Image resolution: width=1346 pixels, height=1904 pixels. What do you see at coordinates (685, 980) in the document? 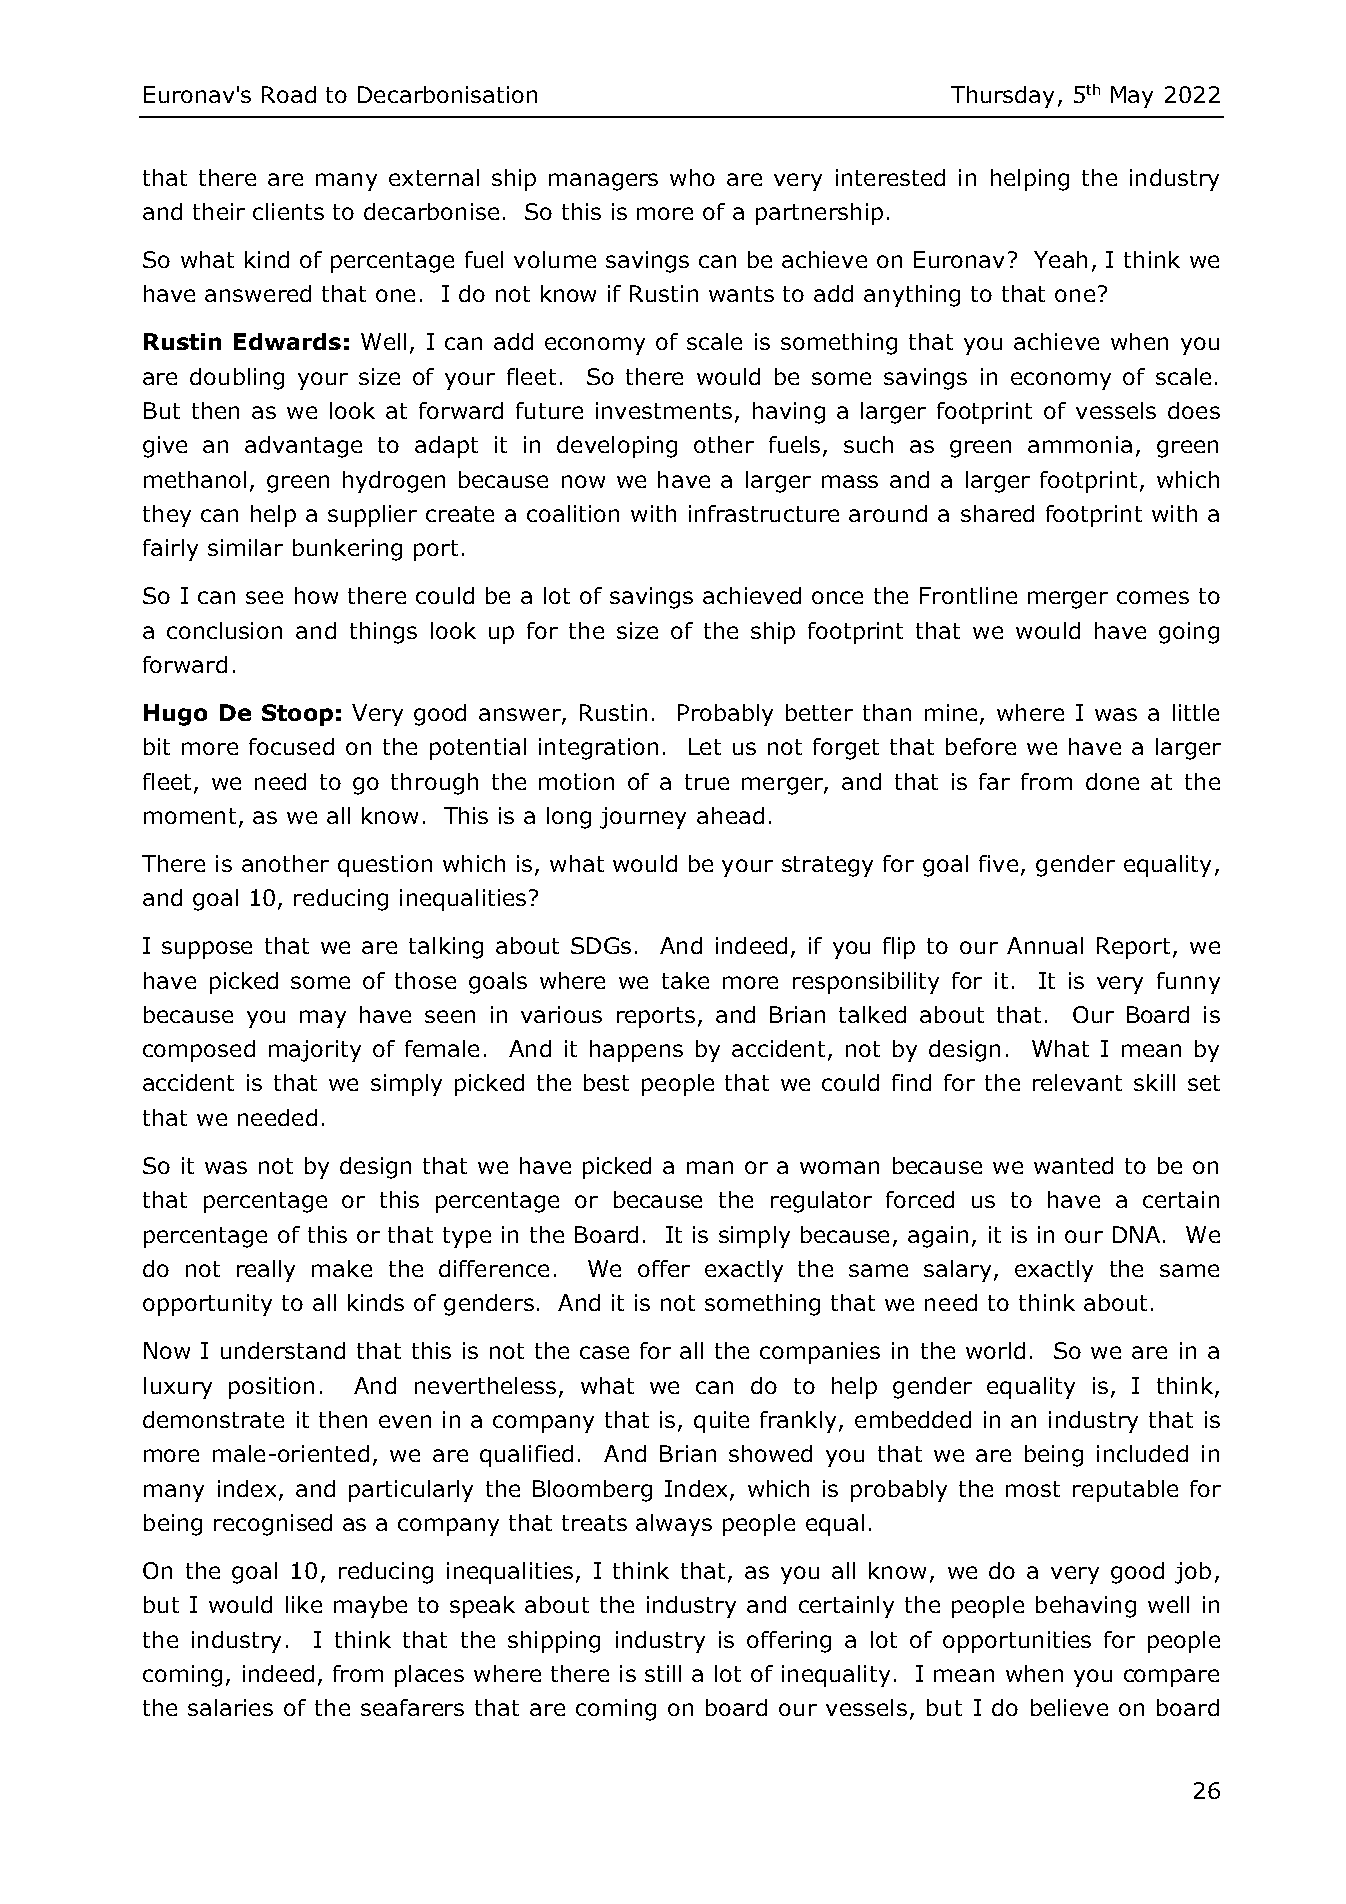
I see `take` at bounding box center [685, 980].
